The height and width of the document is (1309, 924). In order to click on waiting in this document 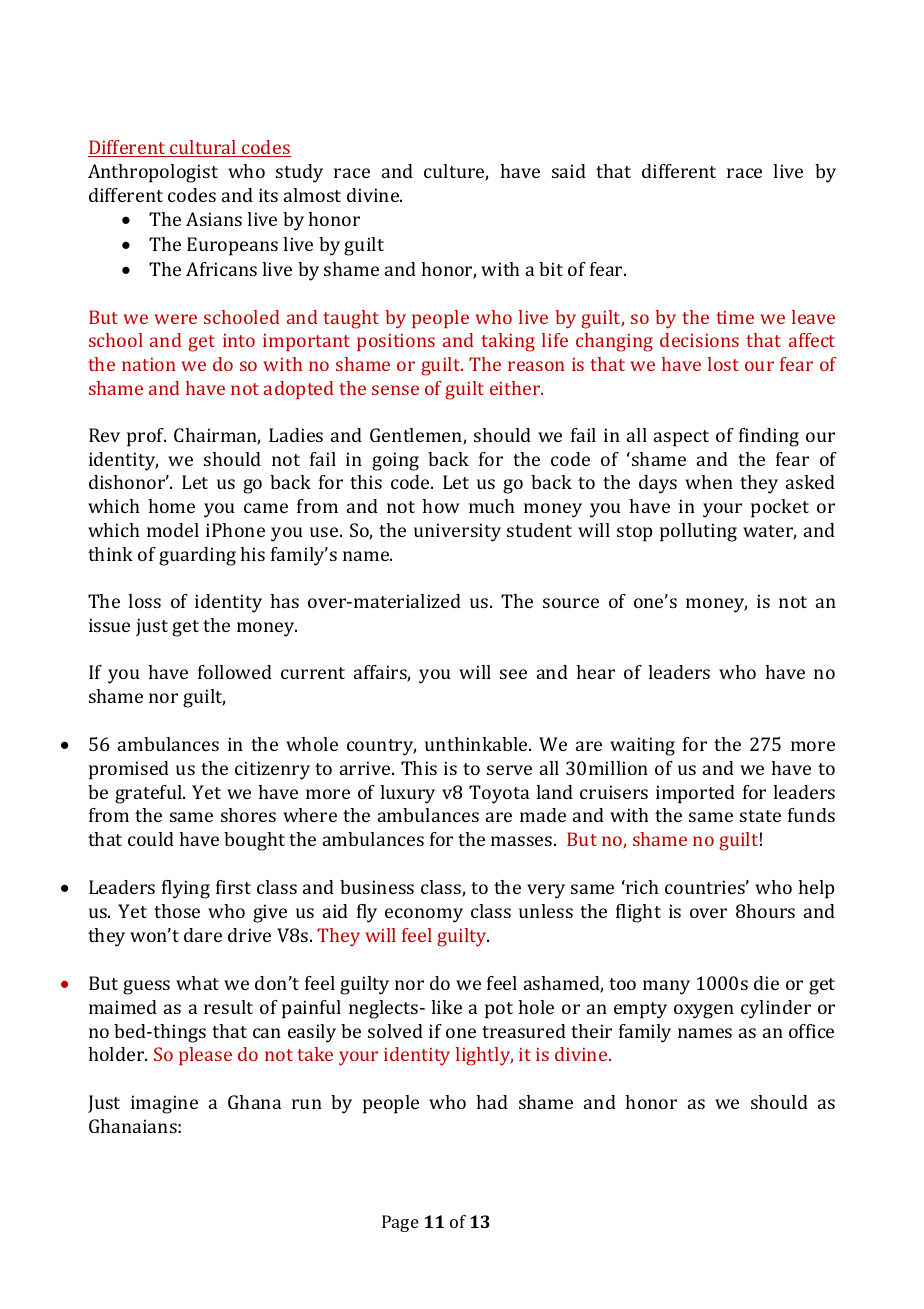, I will do `click(642, 746)`.
